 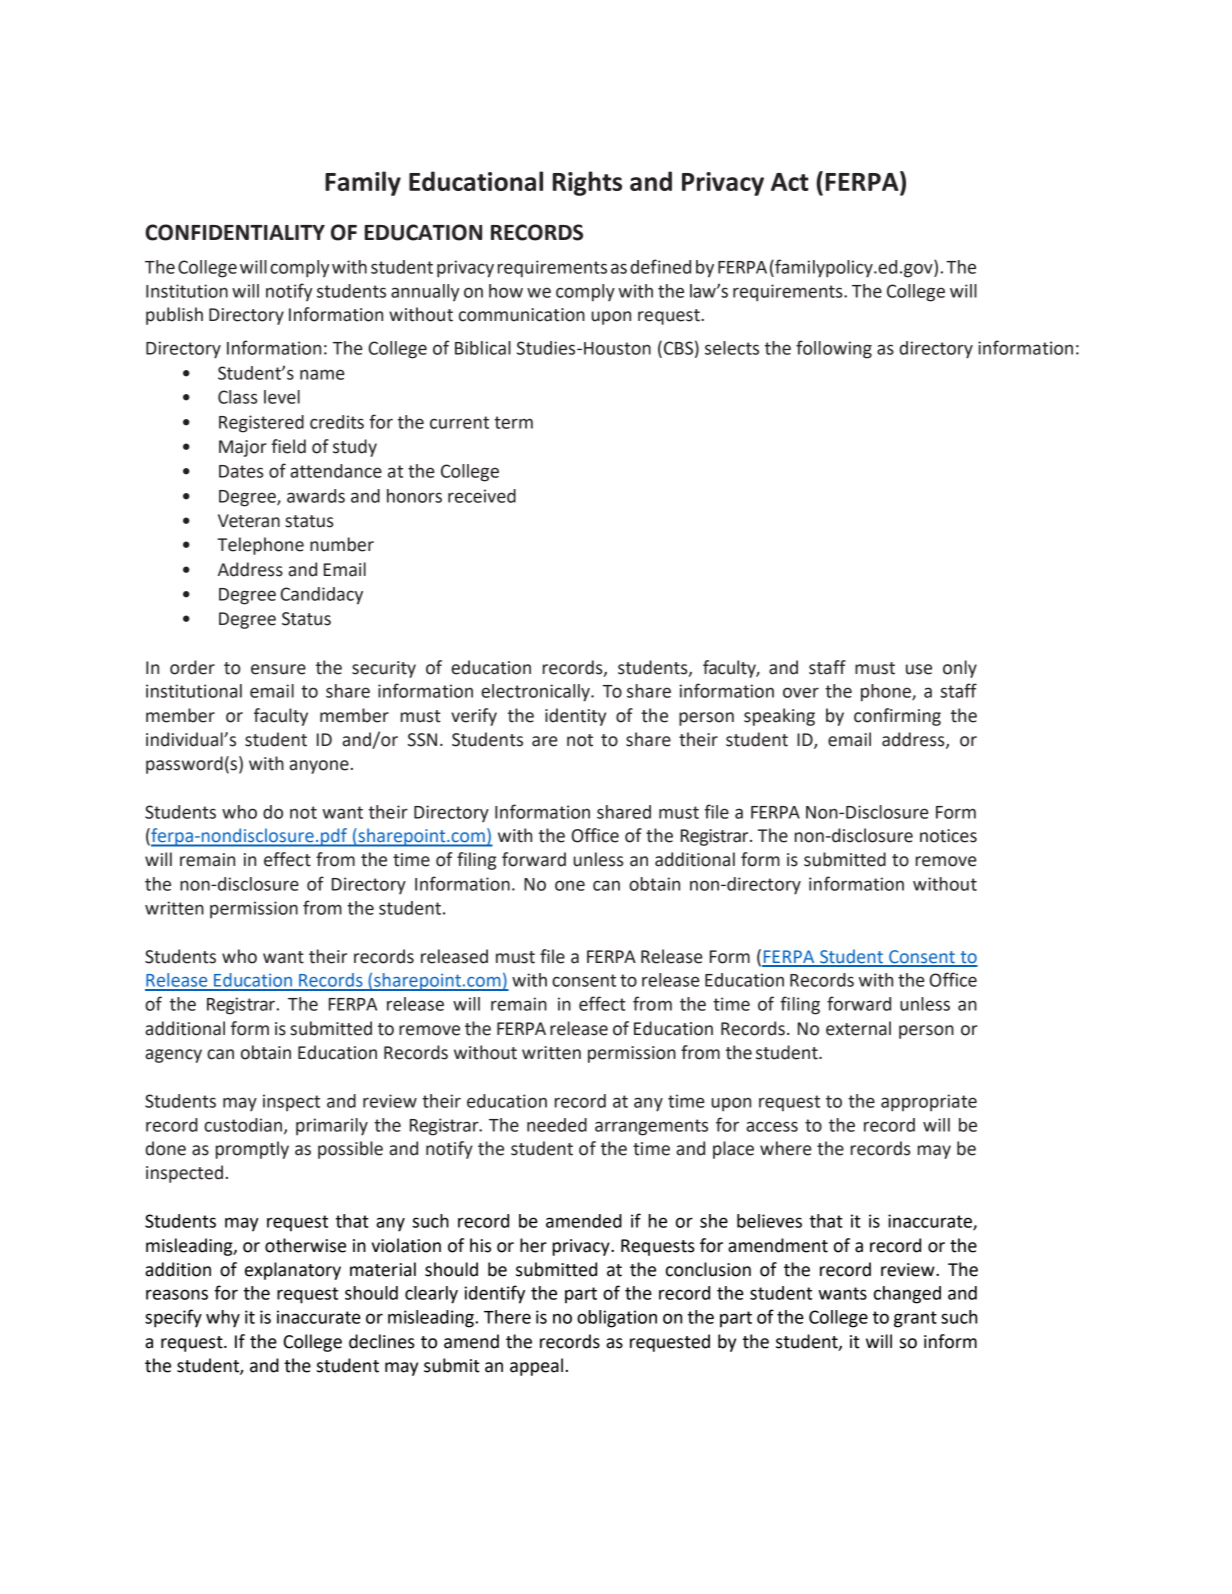 I want to click on Rights, so click(x=587, y=183).
